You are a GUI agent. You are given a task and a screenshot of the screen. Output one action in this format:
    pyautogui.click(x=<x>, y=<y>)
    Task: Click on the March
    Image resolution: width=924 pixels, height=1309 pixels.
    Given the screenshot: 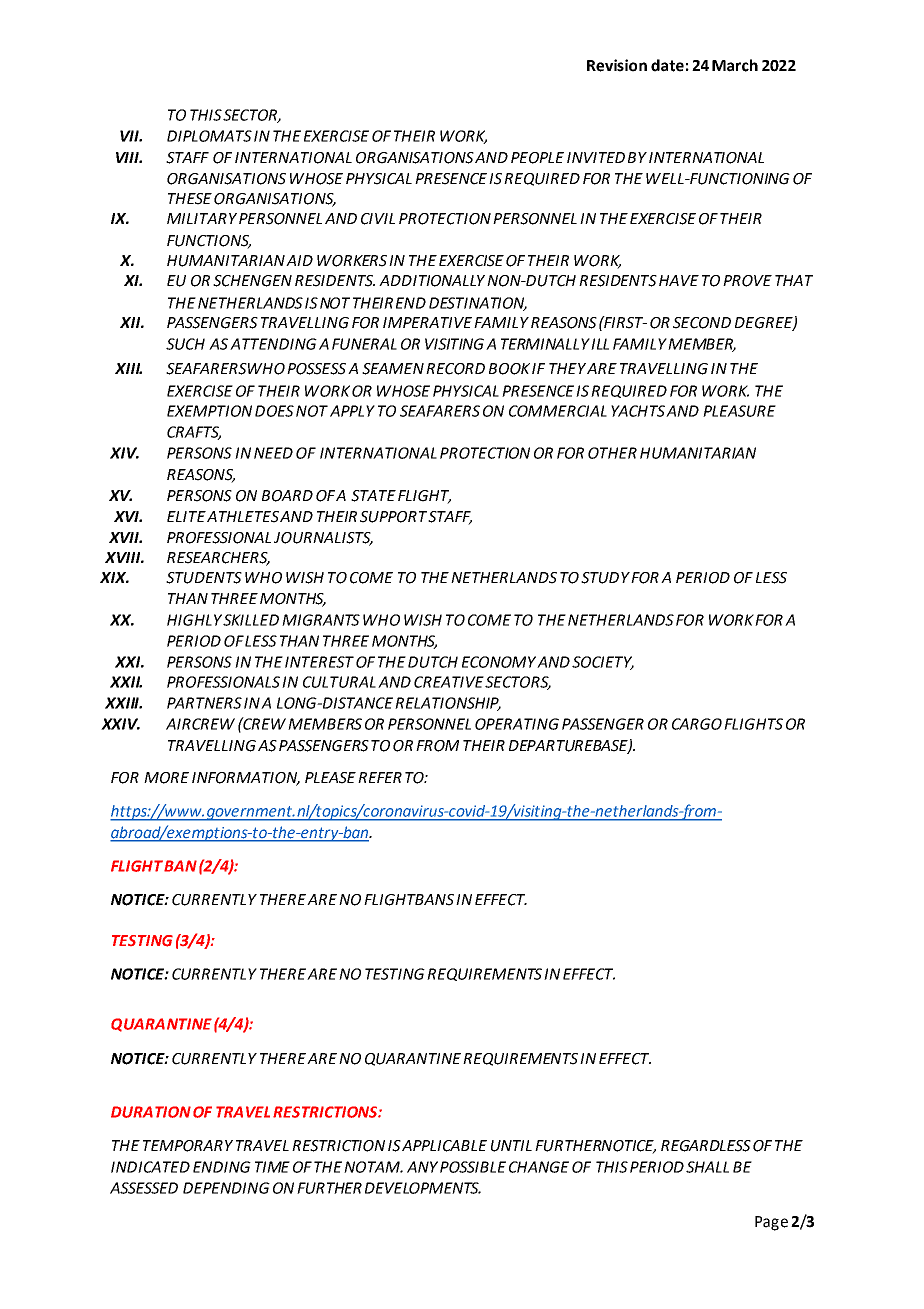 What is the action you would take?
    pyautogui.click(x=735, y=65)
